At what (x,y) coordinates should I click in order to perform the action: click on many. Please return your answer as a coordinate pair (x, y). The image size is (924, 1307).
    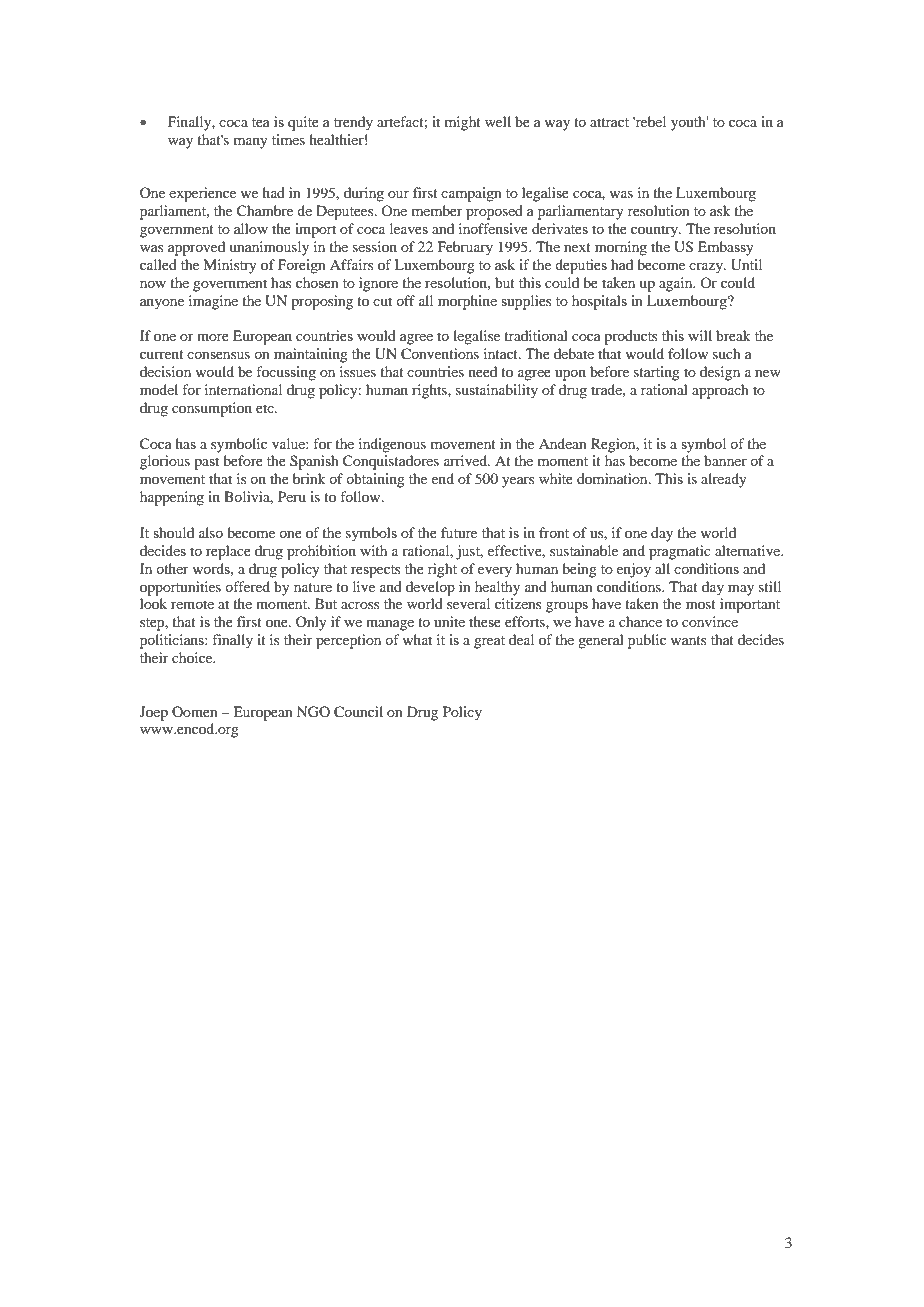
    Looking at the image, I should click on (251, 143).
